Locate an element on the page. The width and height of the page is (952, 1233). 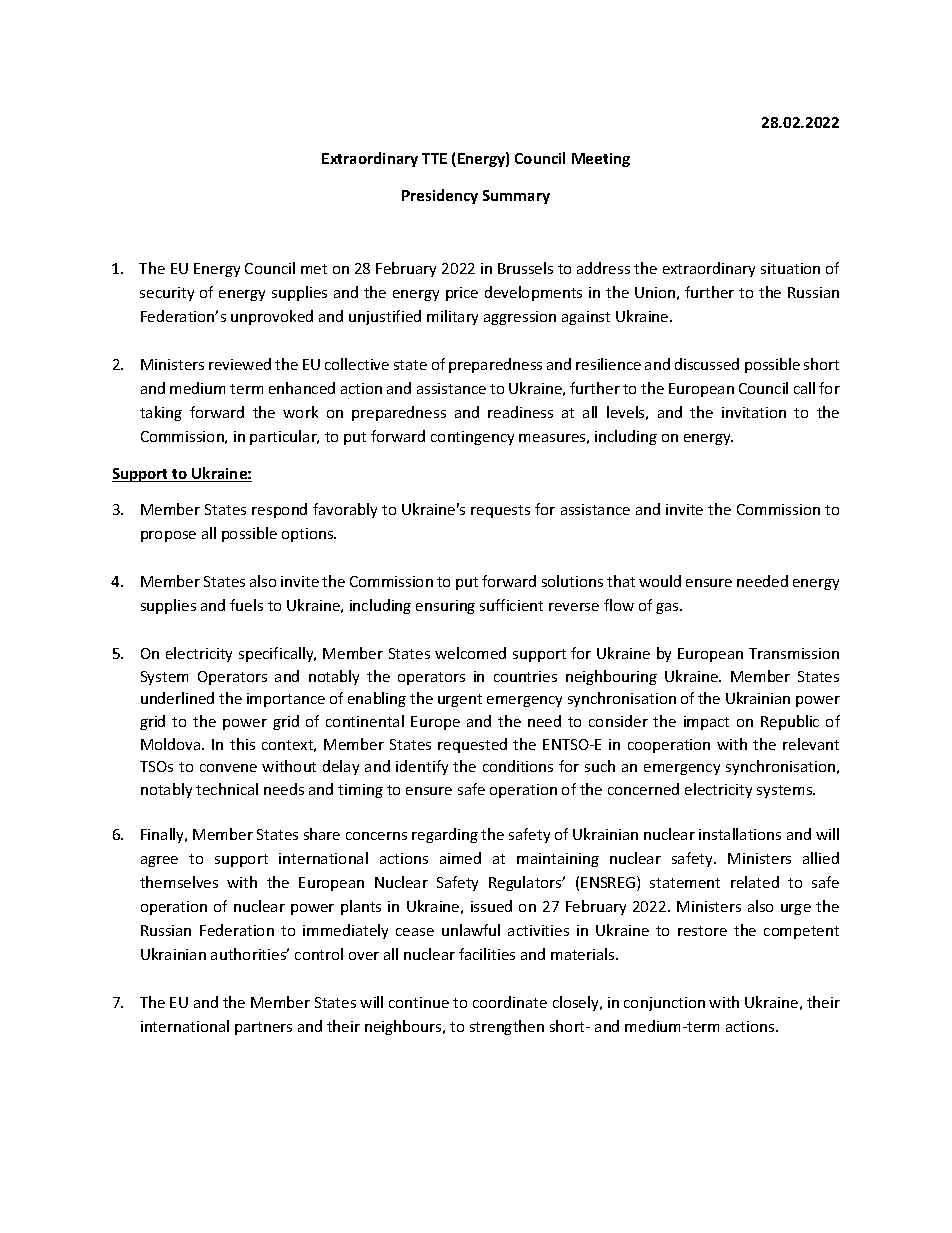
particular is located at coordinates (284, 437).
